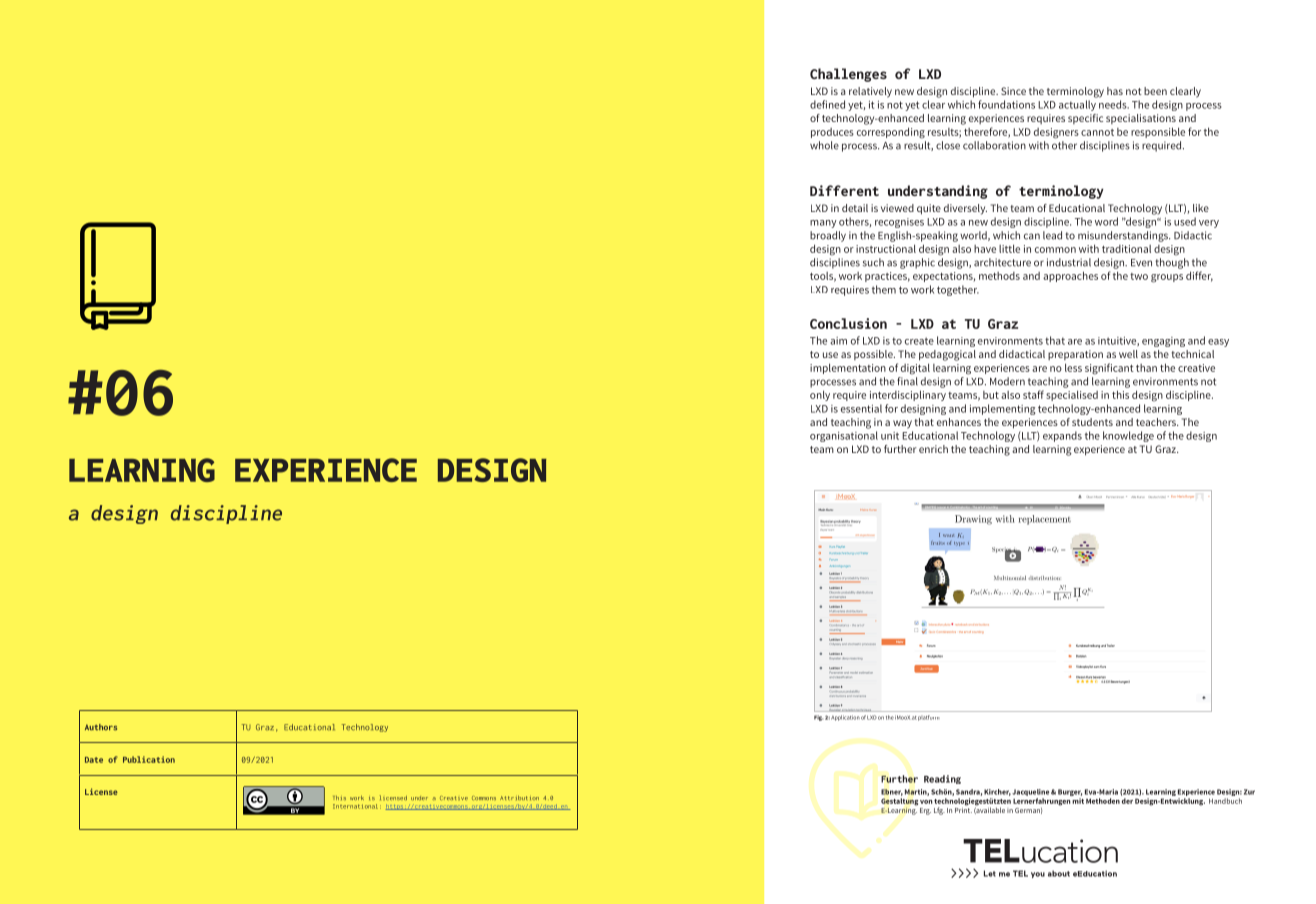 The image size is (1316, 904). Describe the element at coordinates (1128, 354) in the screenshot. I see `well` at that location.
